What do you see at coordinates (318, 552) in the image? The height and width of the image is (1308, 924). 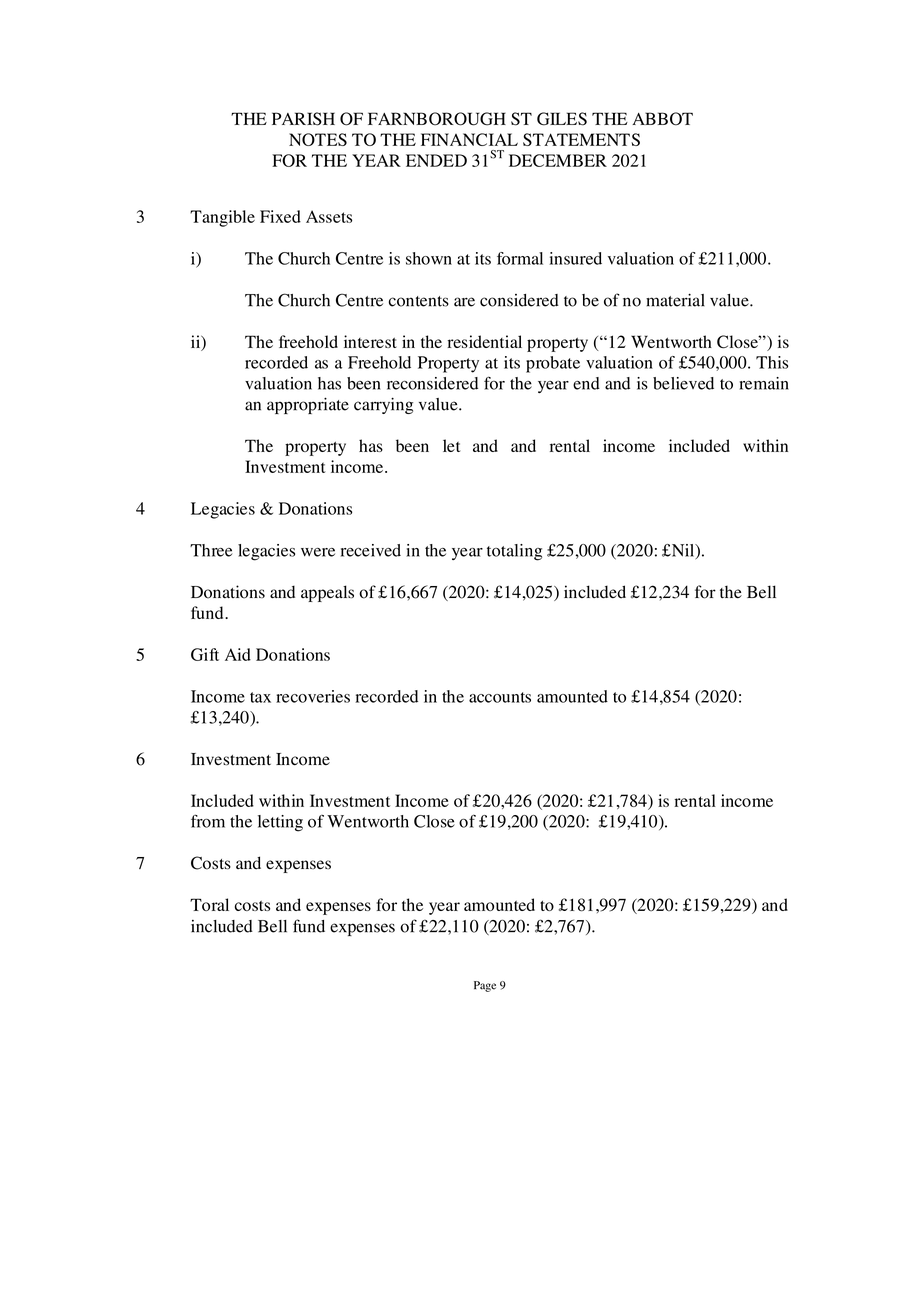 I see `were` at bounding box center [318, 552].
